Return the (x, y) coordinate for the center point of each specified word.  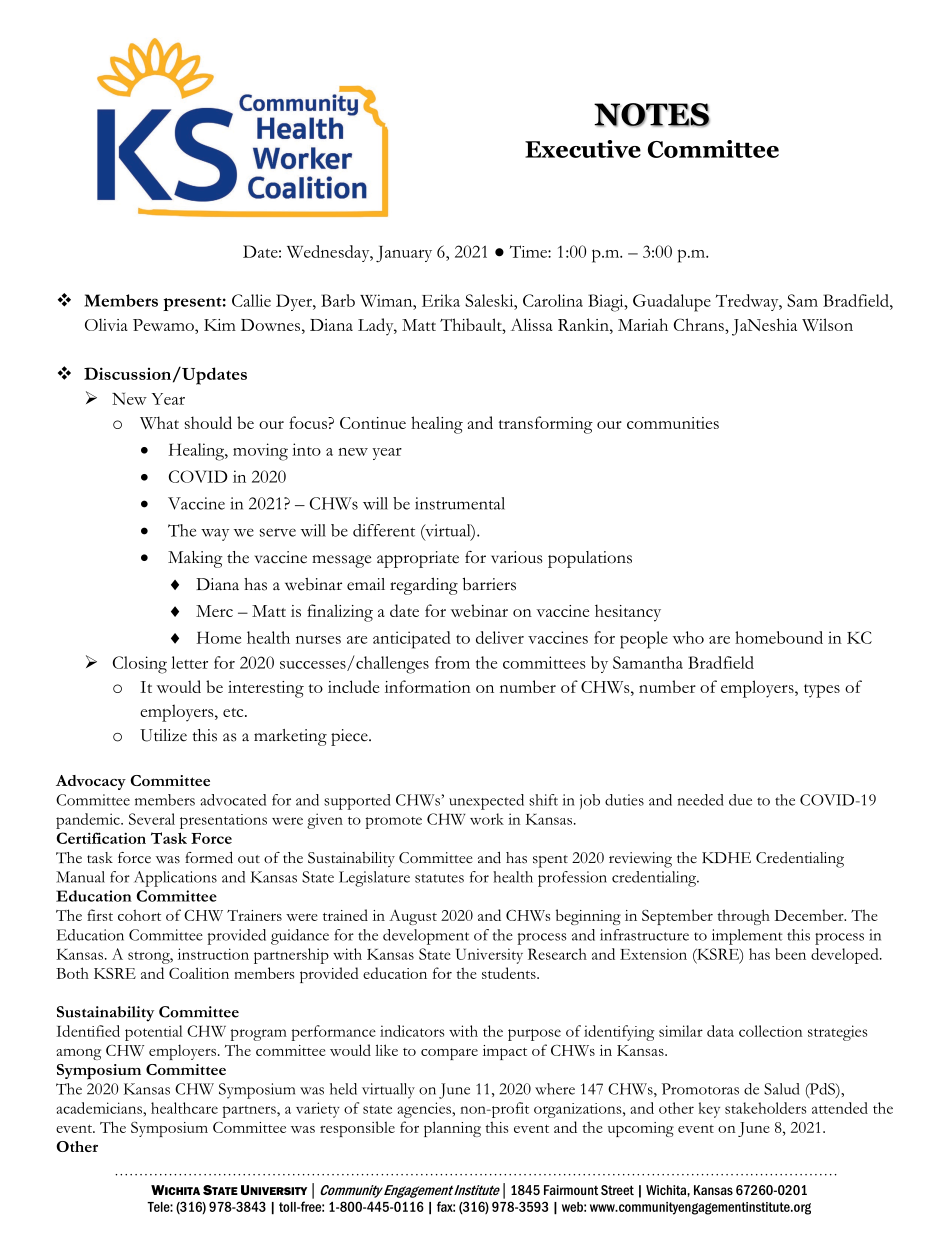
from (452, 662)
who (688, 637)
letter (189, 662)
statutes (439, 878)
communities (673, 423)
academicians (100, 1108)
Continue (373, 423)
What (159, 422)
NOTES (652, 115)
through (743, 917)
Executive (583, 149)
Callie (251, 300)
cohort (139, 915)
